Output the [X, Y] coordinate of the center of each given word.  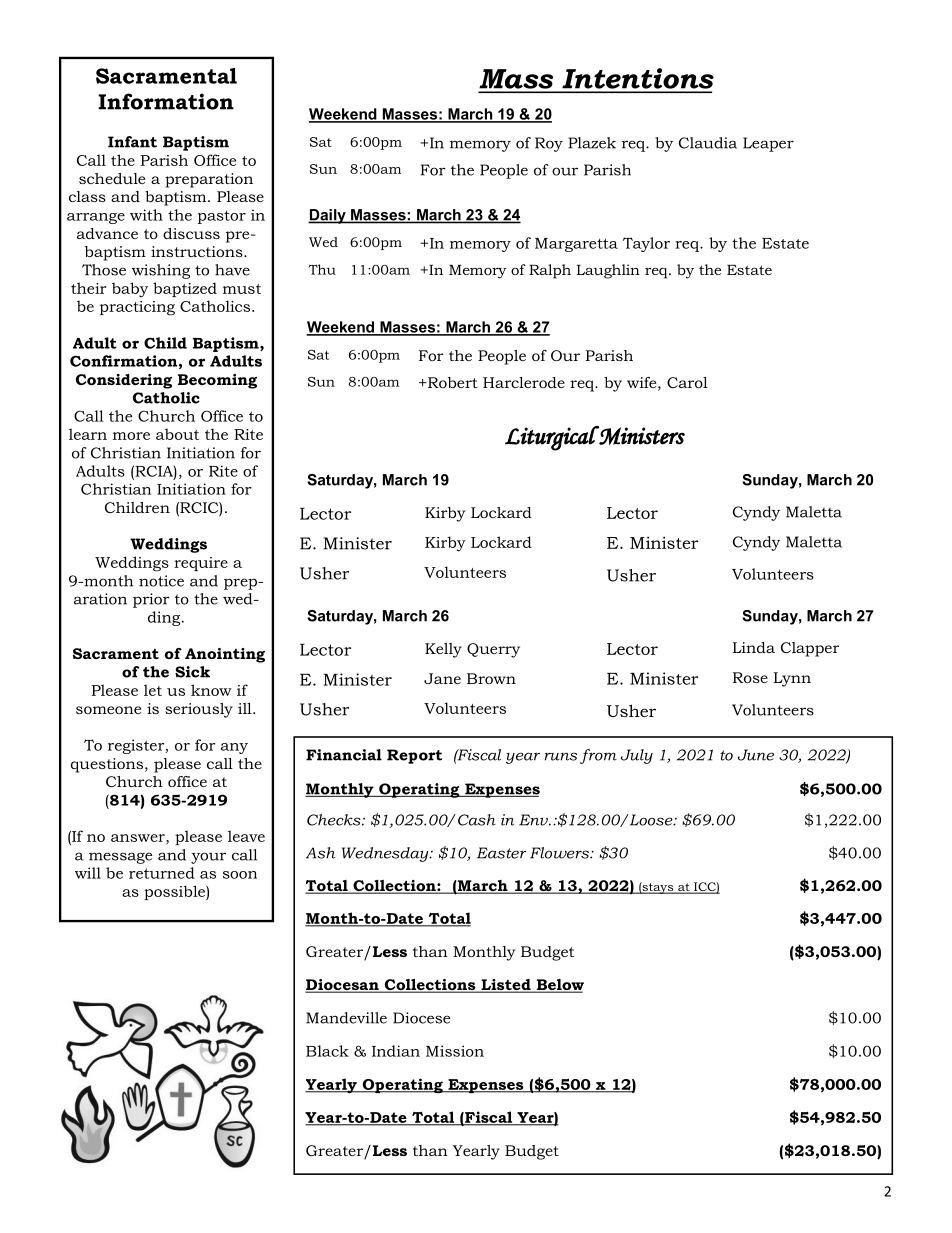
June [756, 755]
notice [161, 581]
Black [327, 1051]
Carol [687, 382]
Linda [754, 647]
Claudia [708, 143]
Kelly [443, 650]
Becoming [217, 381]
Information [166, 101]
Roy [549, 144]
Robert [452, 382]
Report [414, 756]
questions [107, 765]
